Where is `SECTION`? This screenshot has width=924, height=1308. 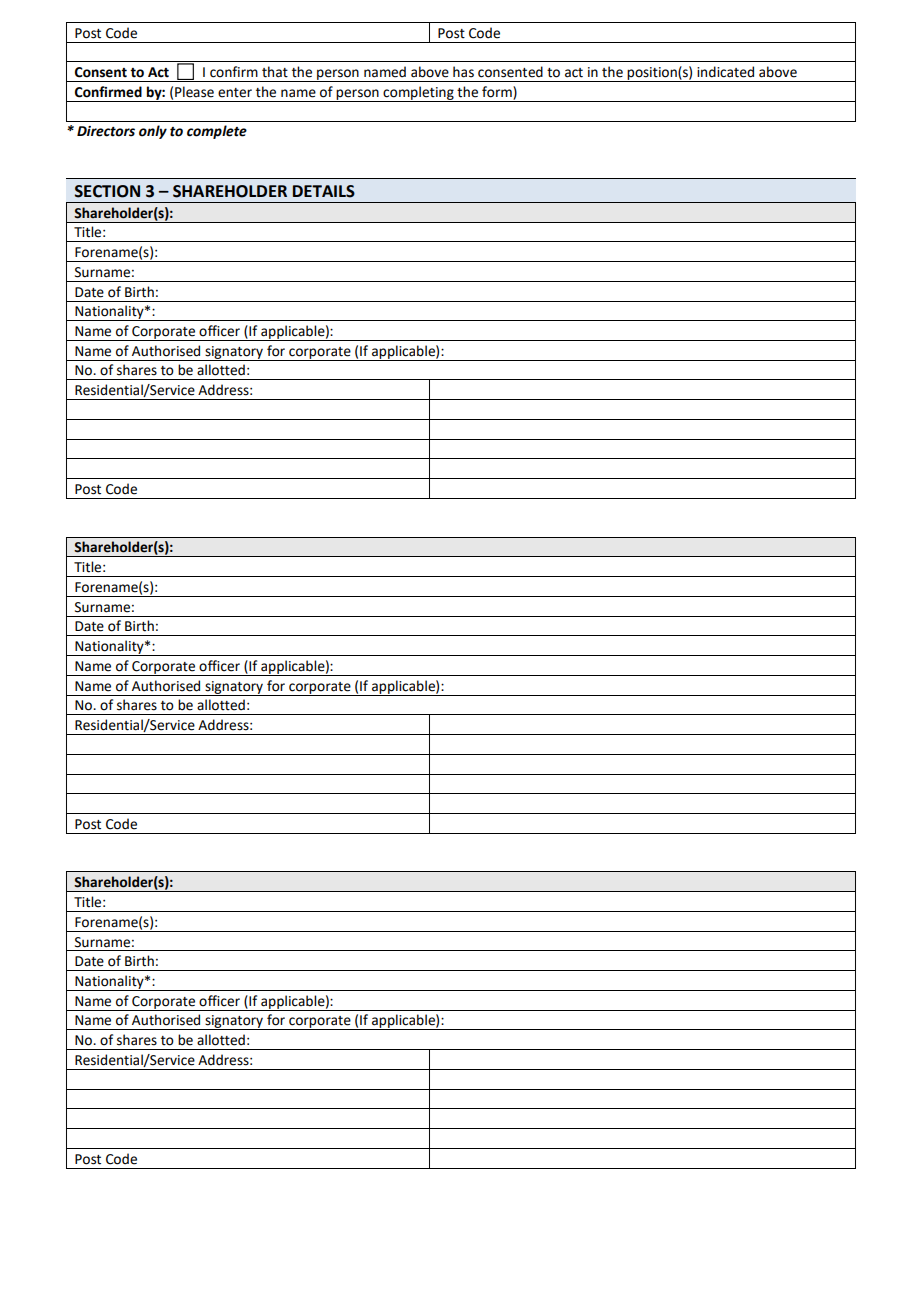 SECTION is located at coordinates (107, 191).
